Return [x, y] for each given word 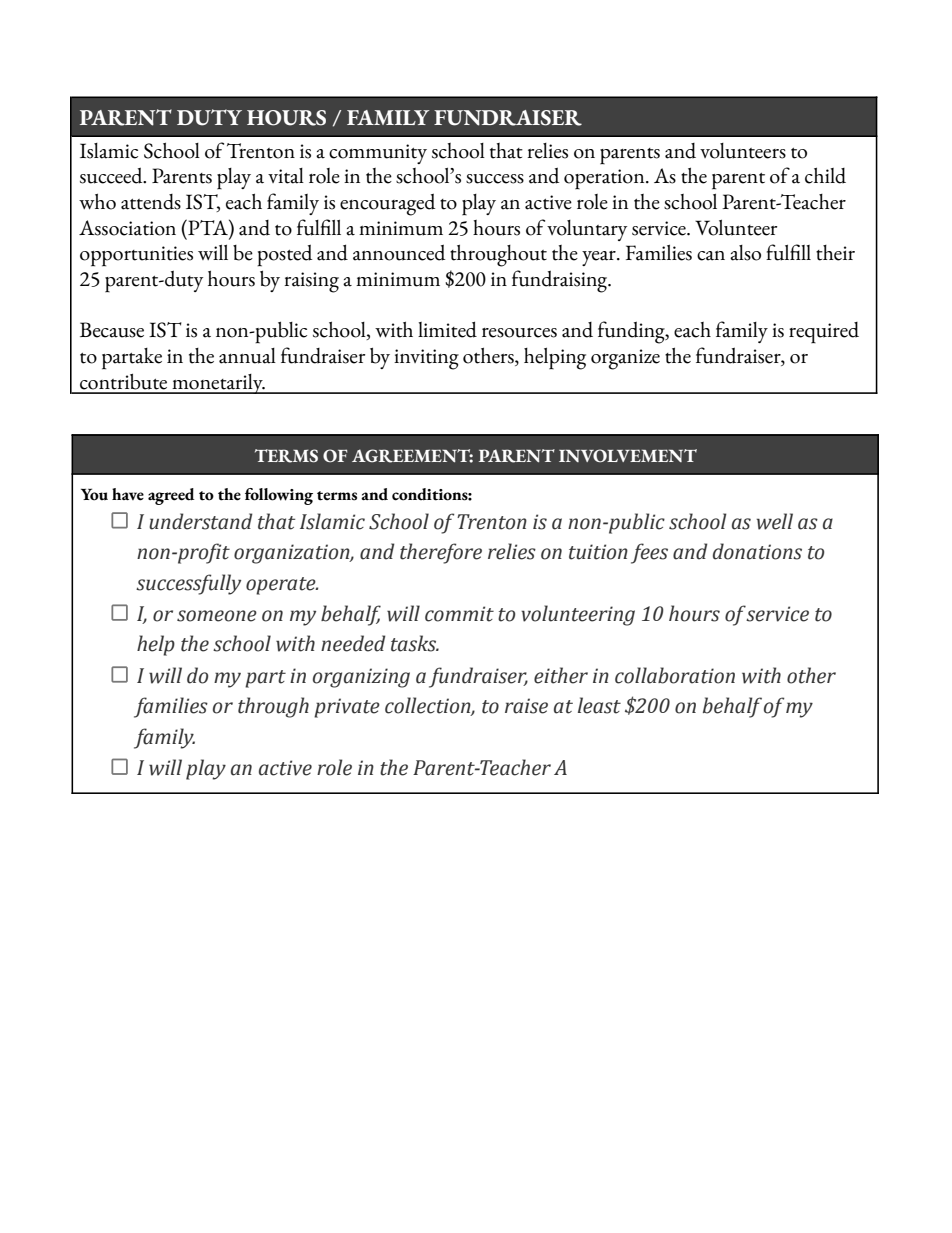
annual [247, 356]
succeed [112, 175]
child [825, 176]
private [347, 708]
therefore [441, 553]
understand [201, 521]
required [824, 333]
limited [447, 329]
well [775, 521]
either [561, 675]
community [378, 154]
